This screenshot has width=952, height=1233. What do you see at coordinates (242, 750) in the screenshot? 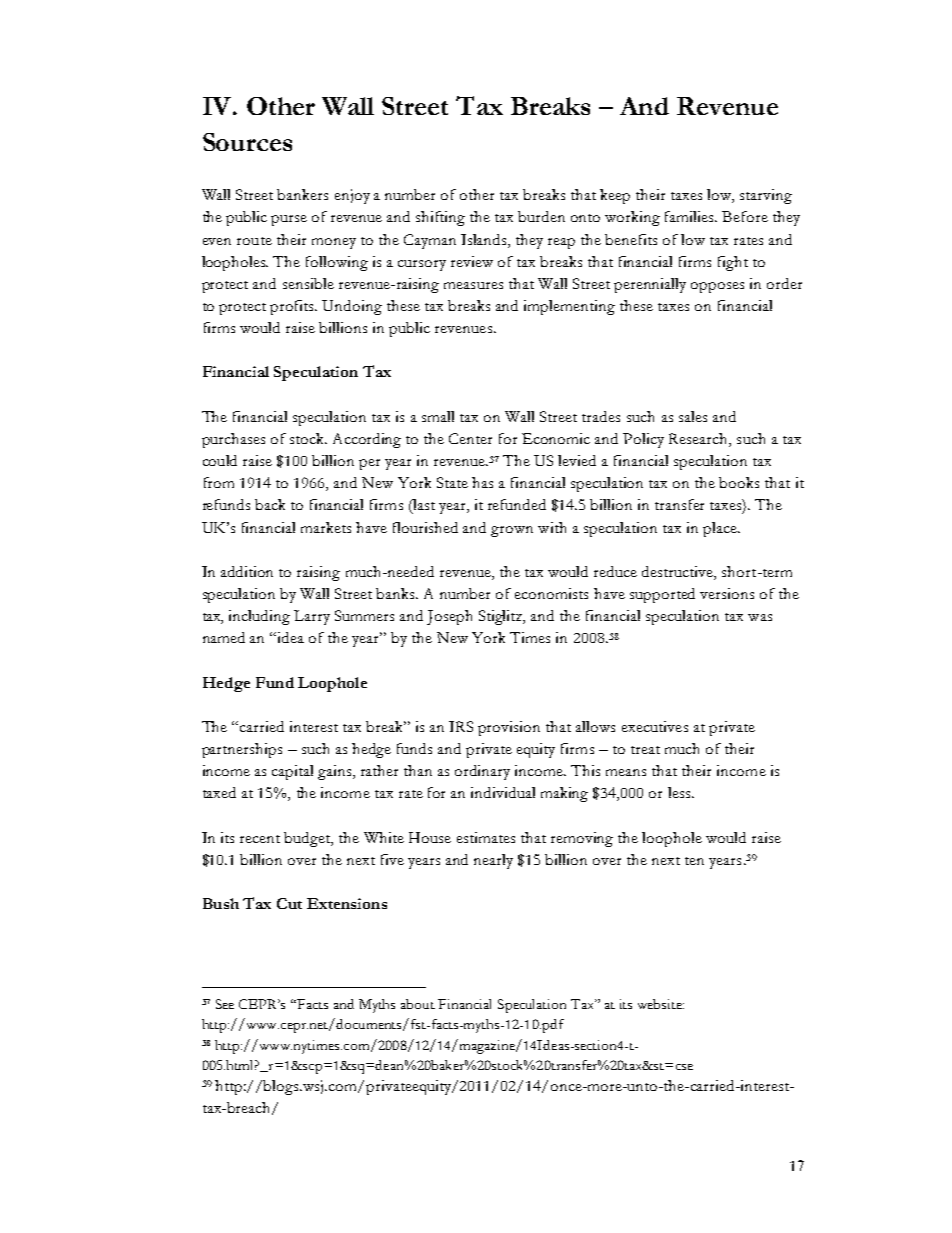
I see `partnerships` at bounding box center [242, 750].
